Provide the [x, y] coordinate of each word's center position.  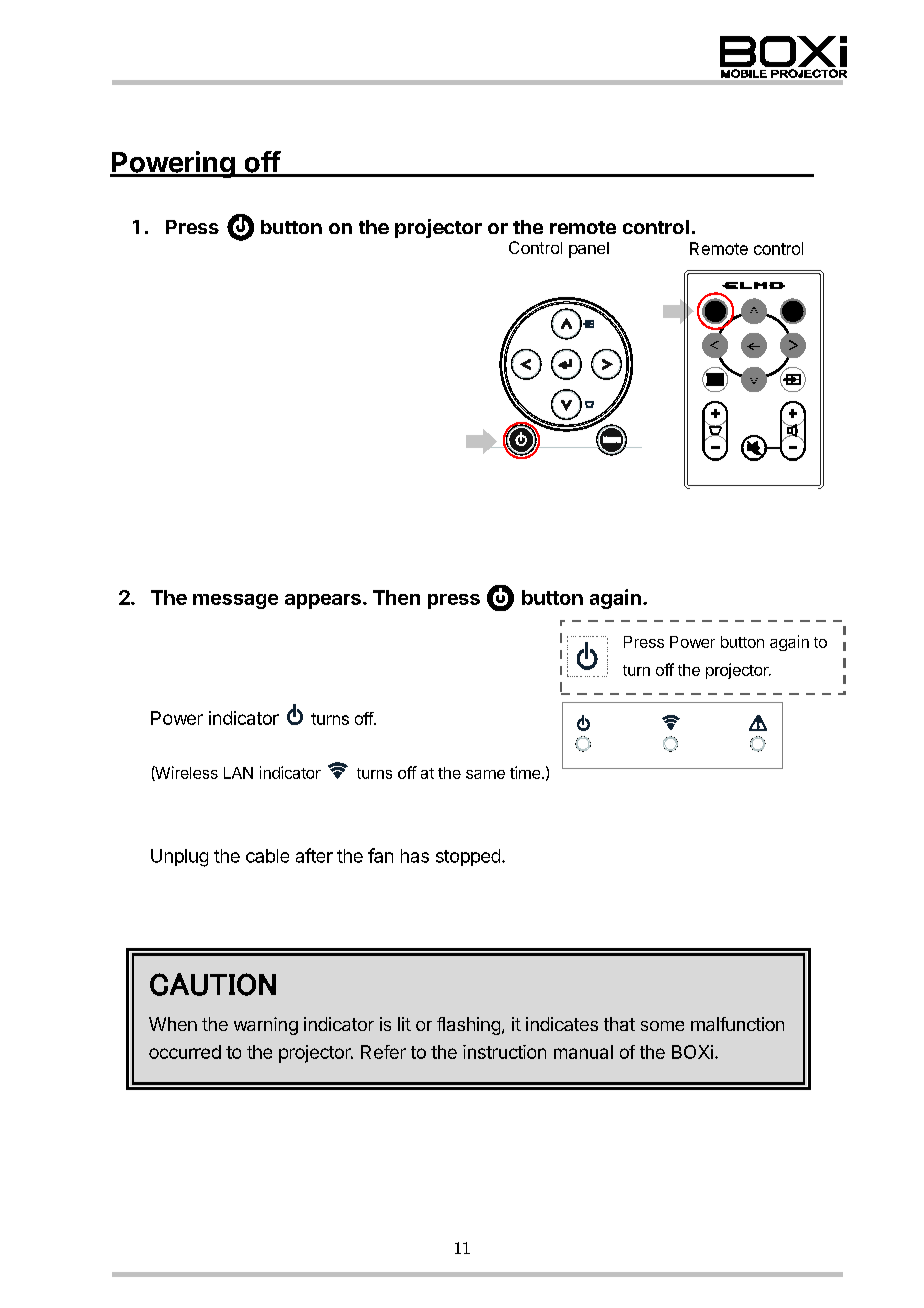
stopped [468, 857]
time [525, 772]
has [415, 856]
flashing [468, 1026]
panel [589, 250]
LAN [238, 773]
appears [323, 601]
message [235, 601]
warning [266, 1026]
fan [380, 855]
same [485, 774]
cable [267, 856]
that [619, 1024]
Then [396, 597]
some [662, 1026]
